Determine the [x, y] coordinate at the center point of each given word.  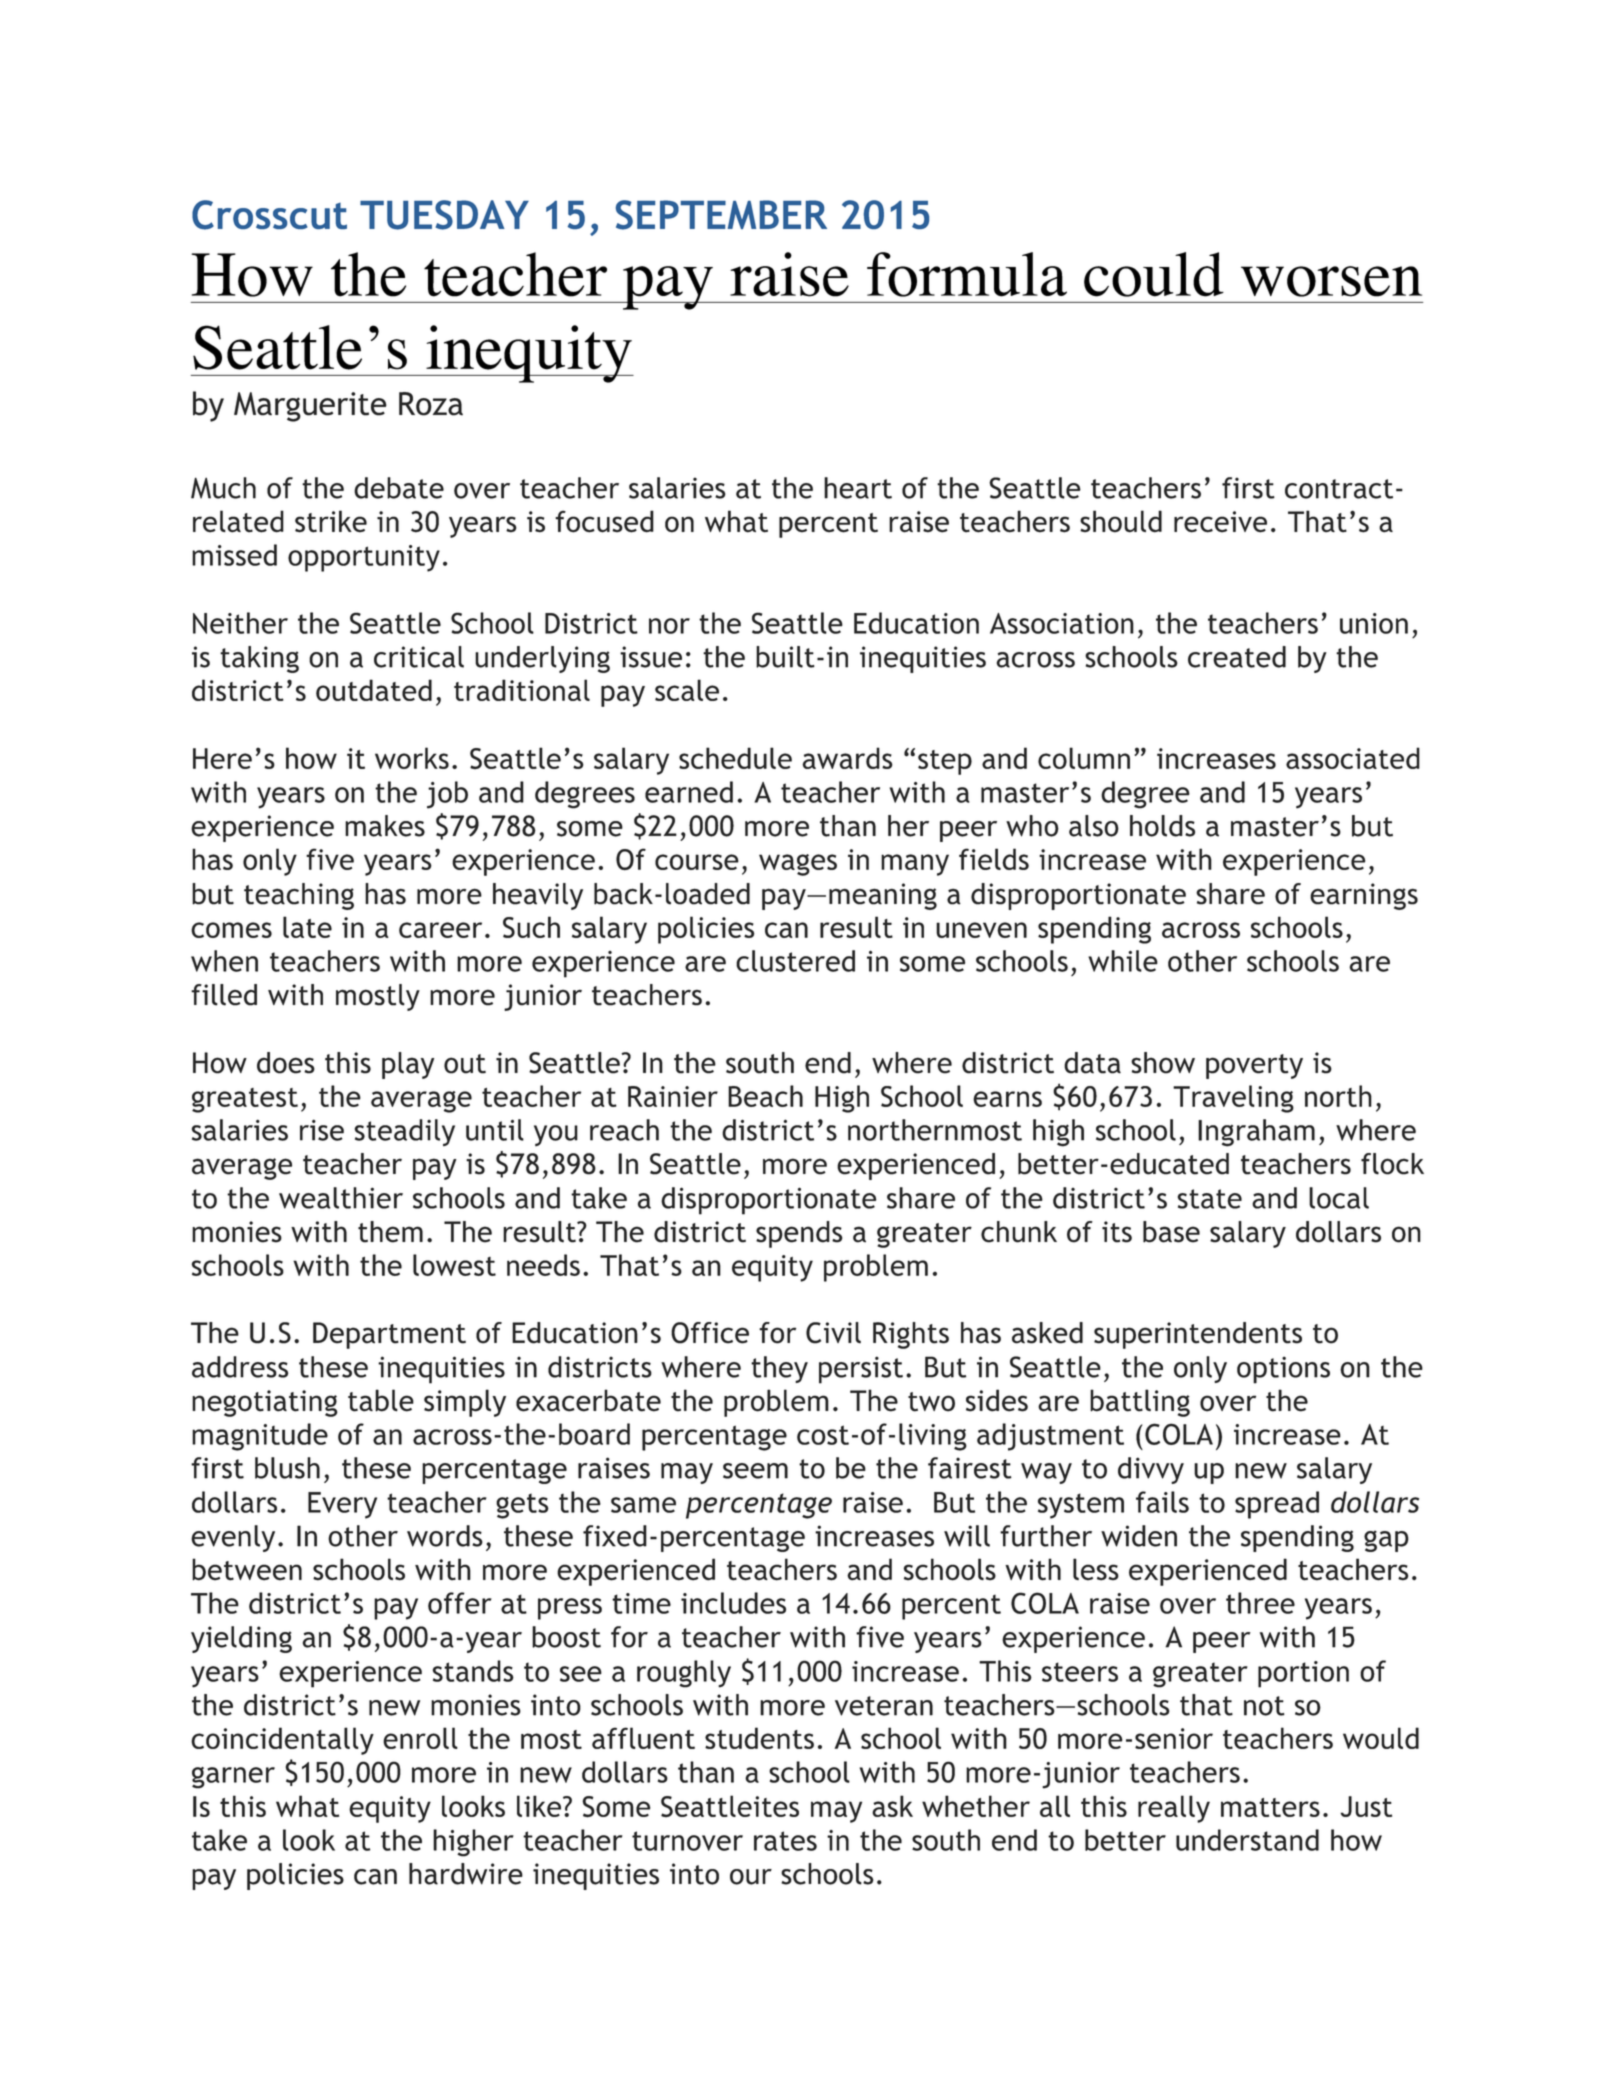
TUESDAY [444, 215]
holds [1162, 826]
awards [847, 758]
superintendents [1198, 1335]
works [412, 758]
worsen [1331, 281]
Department [389, 1335]
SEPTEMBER [721, 215]
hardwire [466, 1874]
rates [785, 1841]
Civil [833, 1333]
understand [1247, 1840]
